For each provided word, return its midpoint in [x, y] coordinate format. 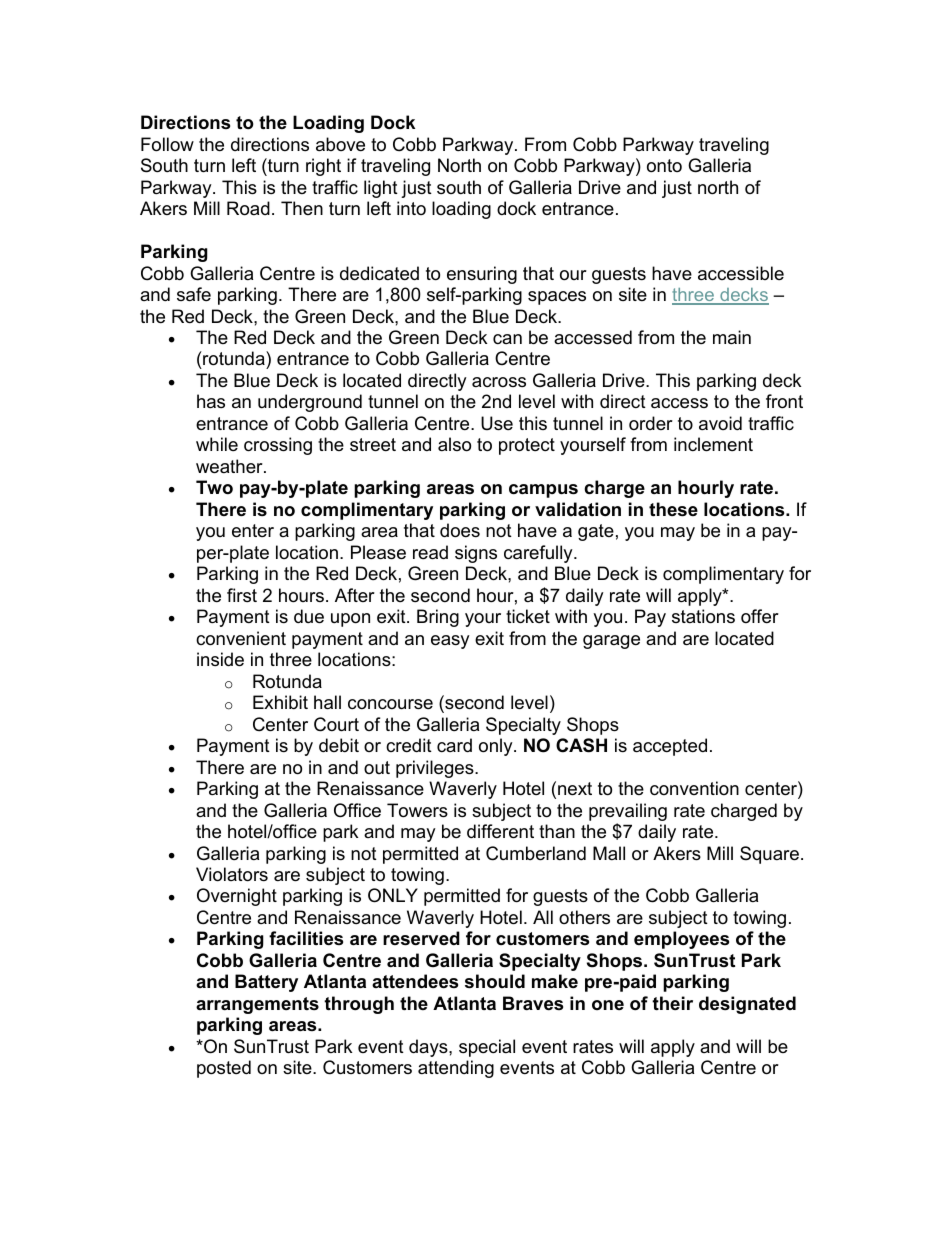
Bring [438, 618]
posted [224, 1069]
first [242, 595]
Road [248, 208]
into [411, 208]
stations [703, 616]
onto [664, 166]
